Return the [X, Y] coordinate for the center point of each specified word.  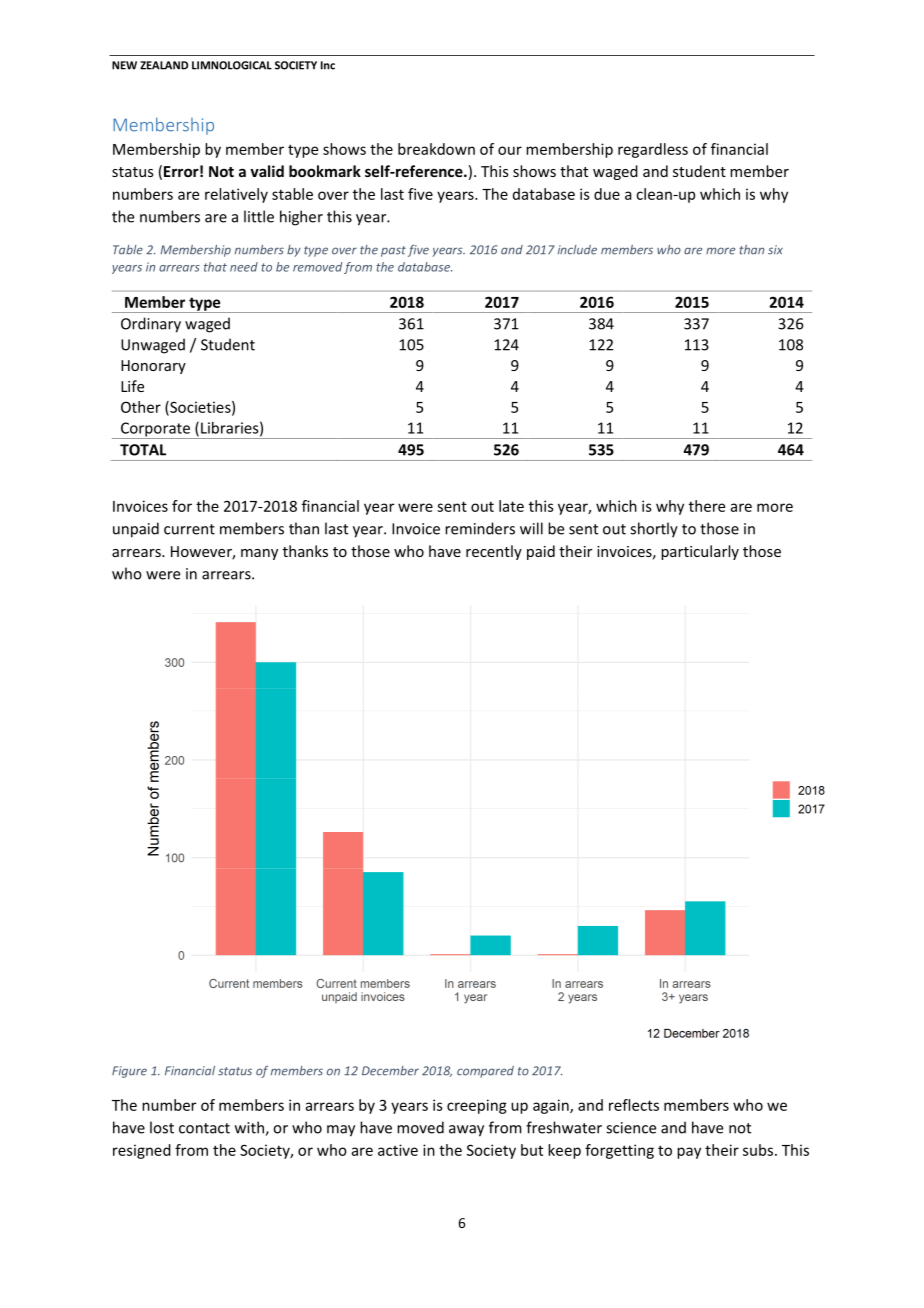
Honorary [153, 367]
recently [494, 552]
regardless [653, 150]
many [259, 554]
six [775, 250]
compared [485, 1072]
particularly [700, 552]
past [393, 251]
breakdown [436, 149]
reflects [634, 1105]
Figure [129, 1072]
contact [204, 1128]
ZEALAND [164, 65]
